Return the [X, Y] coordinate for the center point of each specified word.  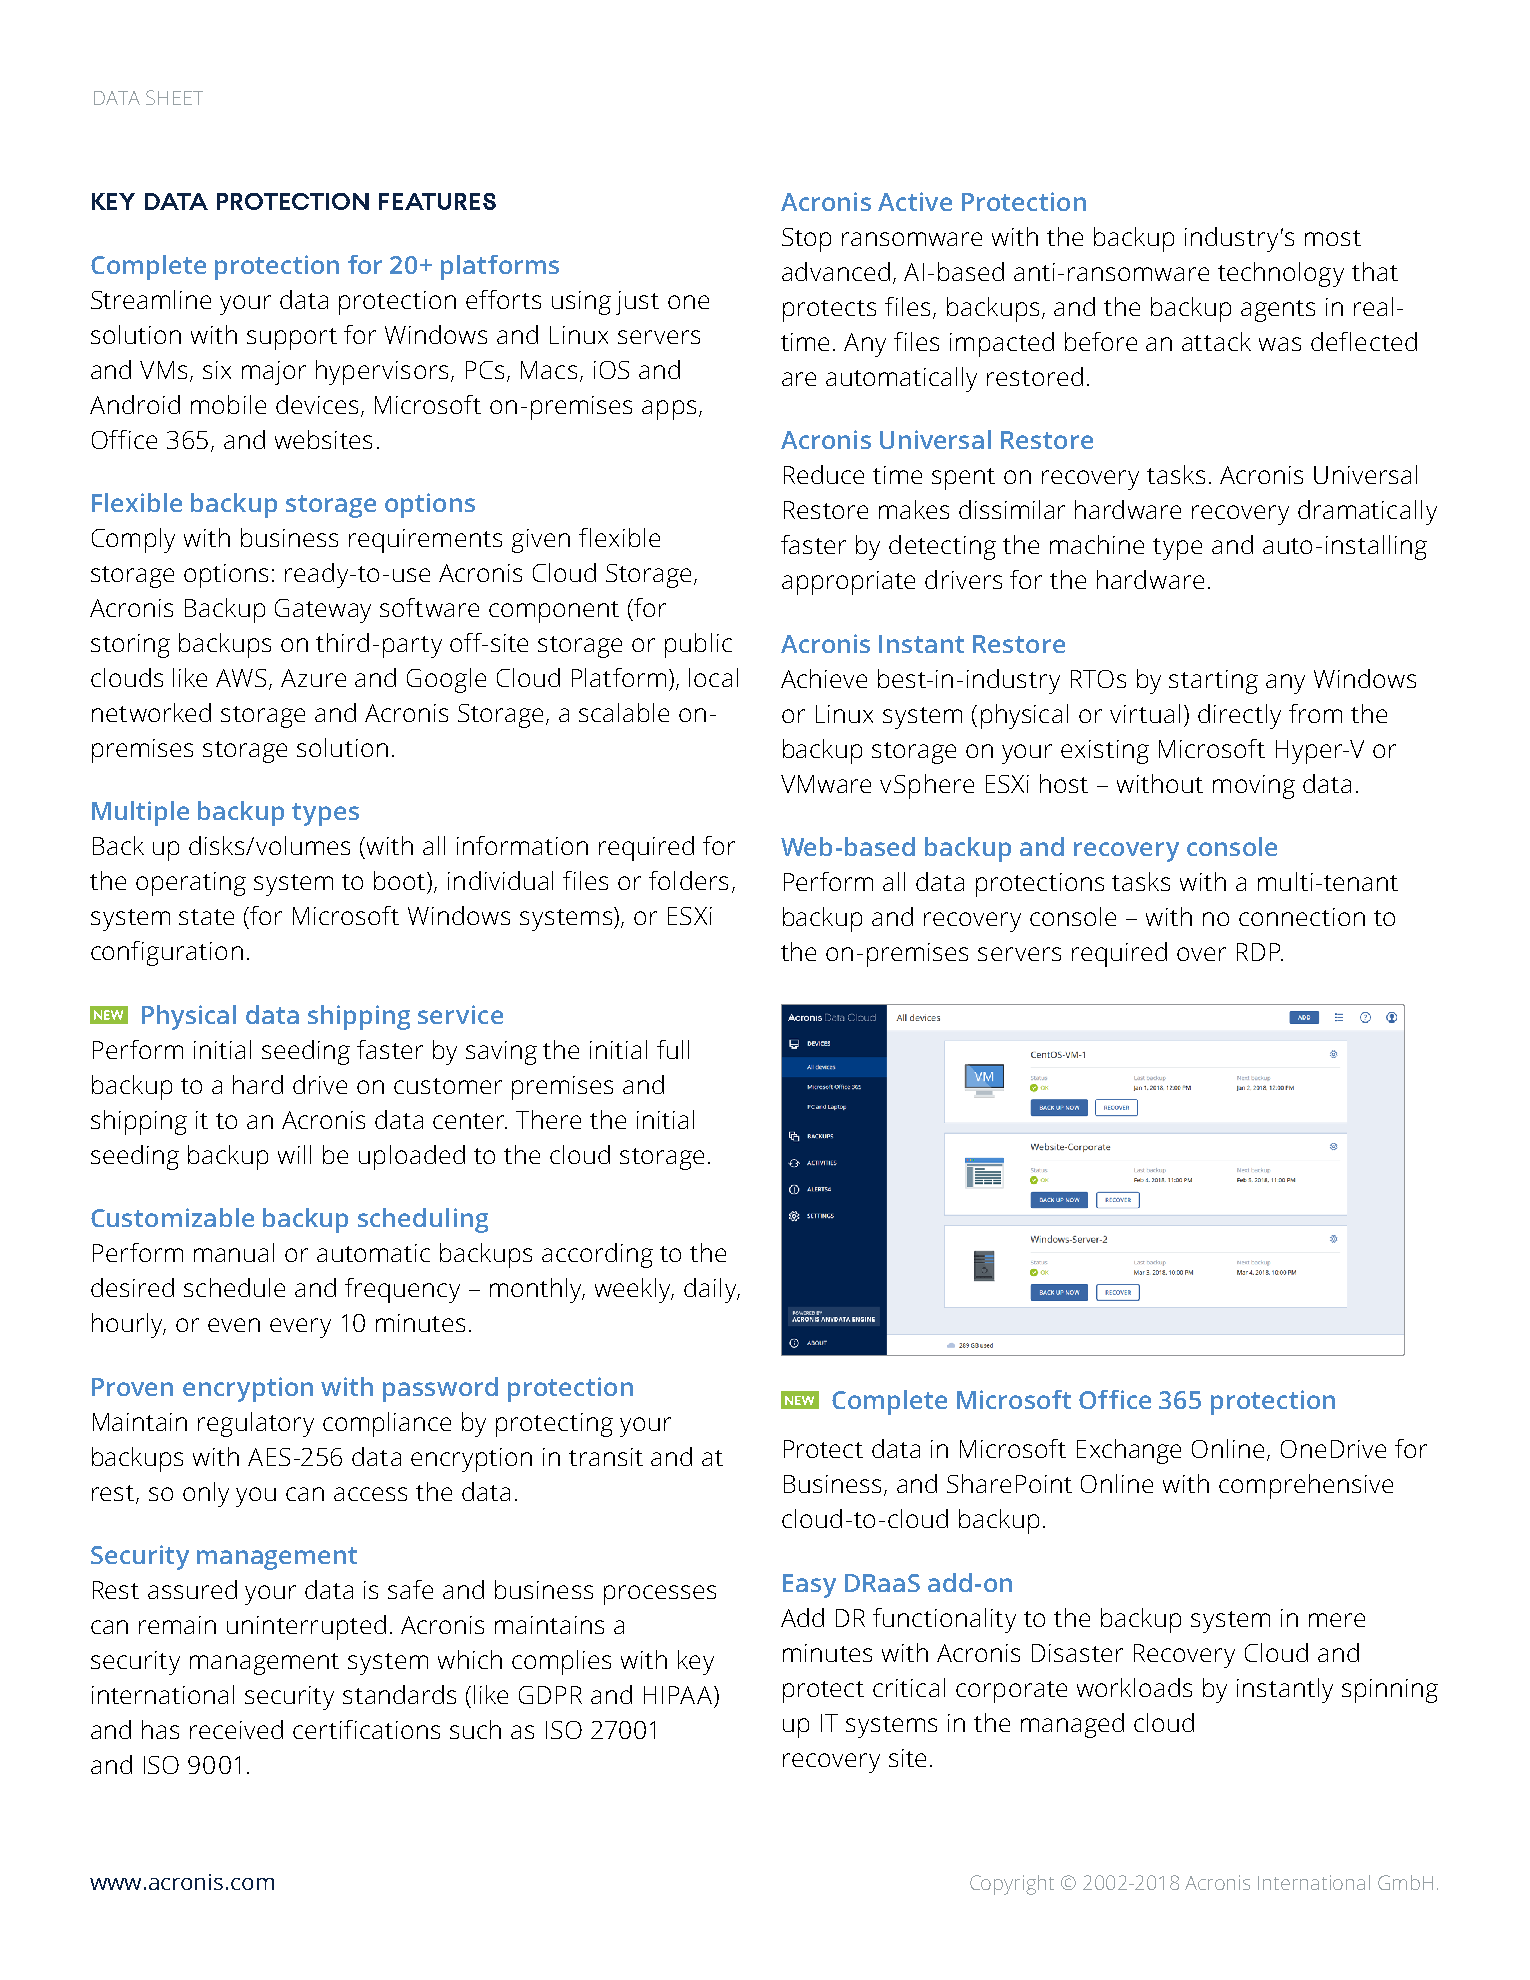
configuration [167, 953]
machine [1097, 544]
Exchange [1129, 1451]
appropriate [848, 583]
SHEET [174, 97]
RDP [1260, 952]
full [673, 1049]
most [1333, 238]
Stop [806, 240]
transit [606, 1457]
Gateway [323, 611]
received [236, 1729]
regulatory [256, 1424]
